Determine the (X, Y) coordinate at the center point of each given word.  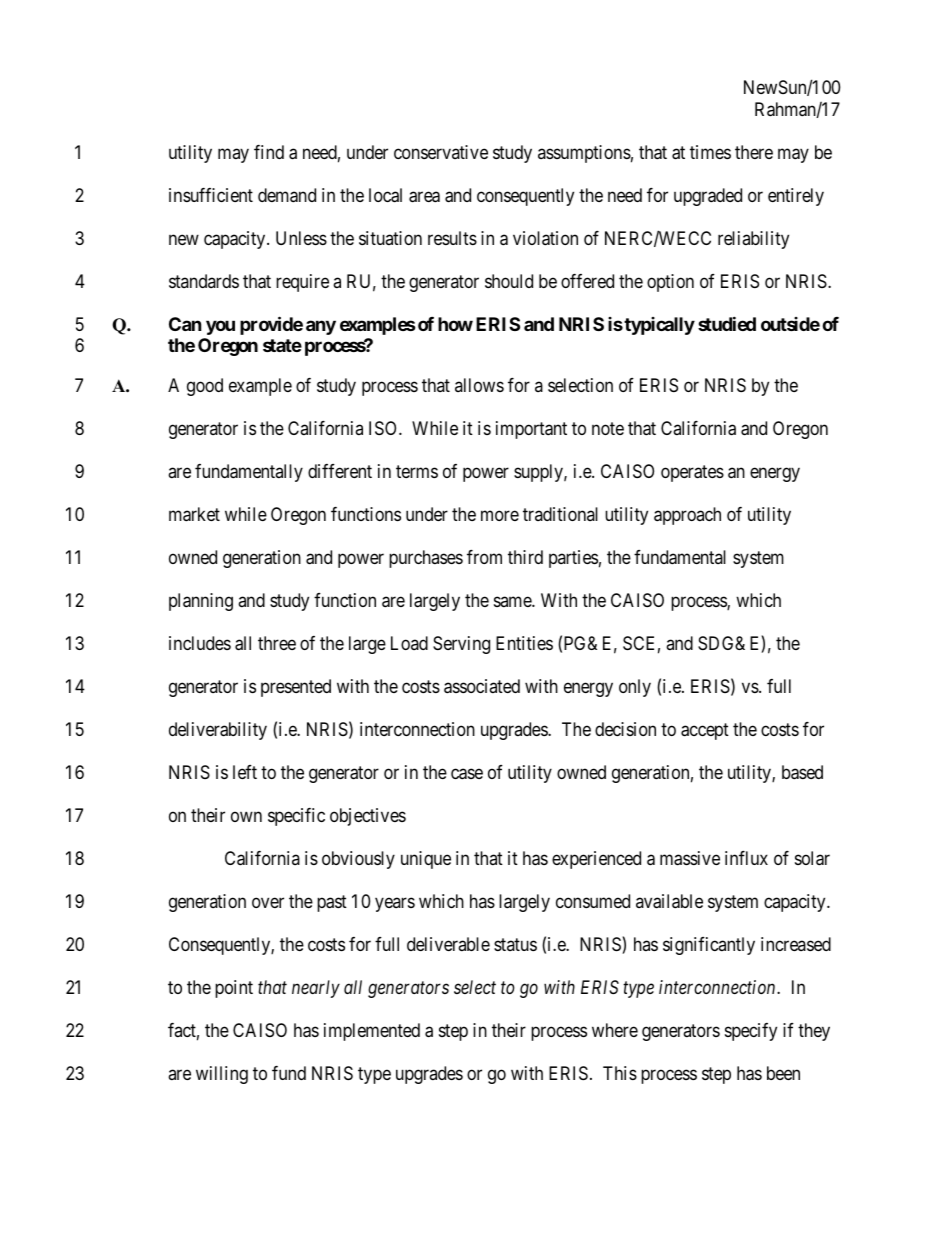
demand (287, 195)
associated (482, 686)
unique (426, 860)
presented (296, 688)
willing (222, 1075)
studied (727, 323)
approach (687, 516)
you (220, 327)
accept (705, 731)
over (268, 903)
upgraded (708, 197)
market (194, 514)
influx (746, 858)
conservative (441, 152)
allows (479, 385)
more (500, 516)
